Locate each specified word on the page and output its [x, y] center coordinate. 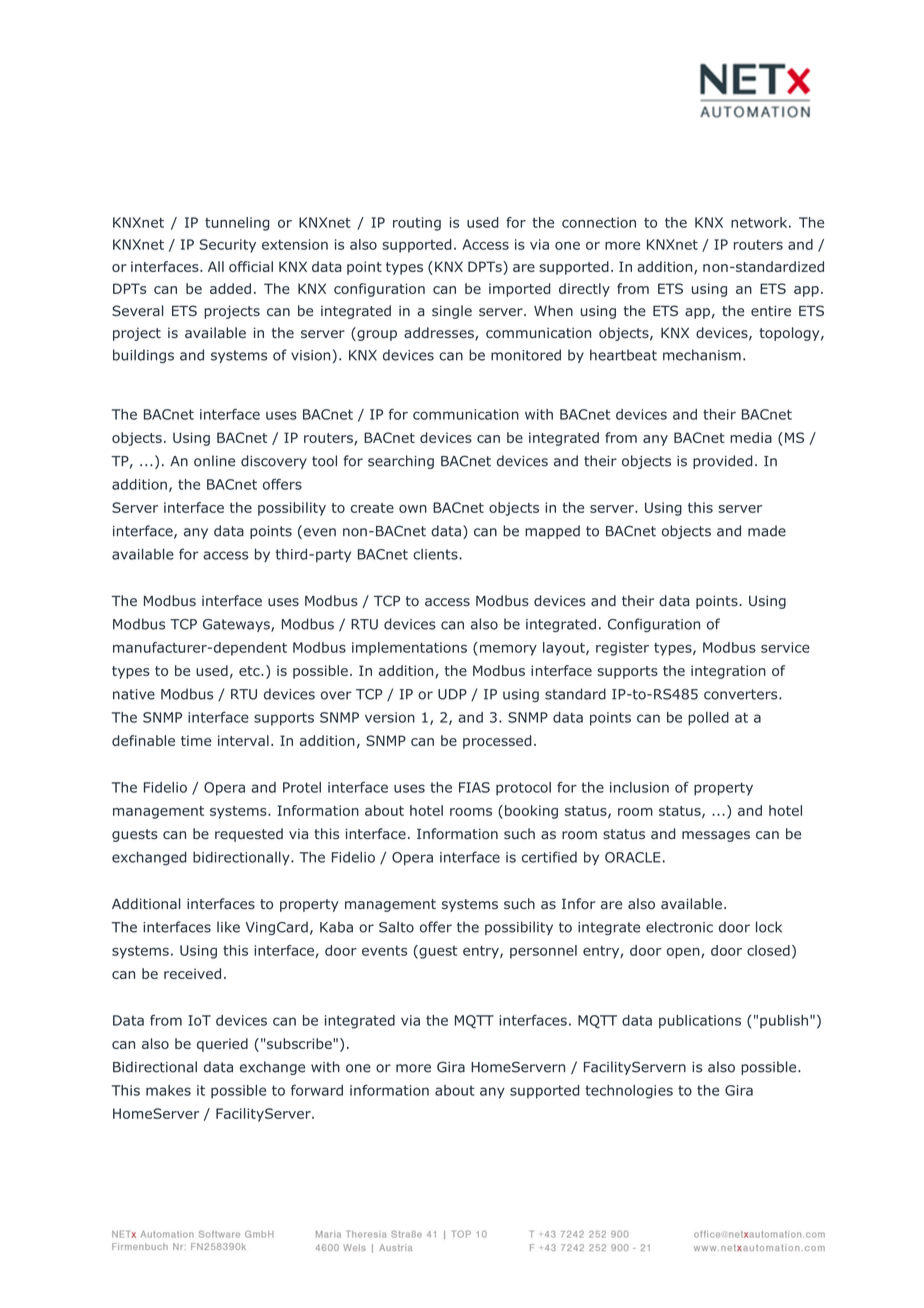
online [214, 461]
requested [249, 835]
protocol [523, 789]
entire [771, 310]
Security [227, 246]
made [767, 531]
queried [222, 1045]
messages [716, 836]
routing [417, 224]
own [413, 509]
